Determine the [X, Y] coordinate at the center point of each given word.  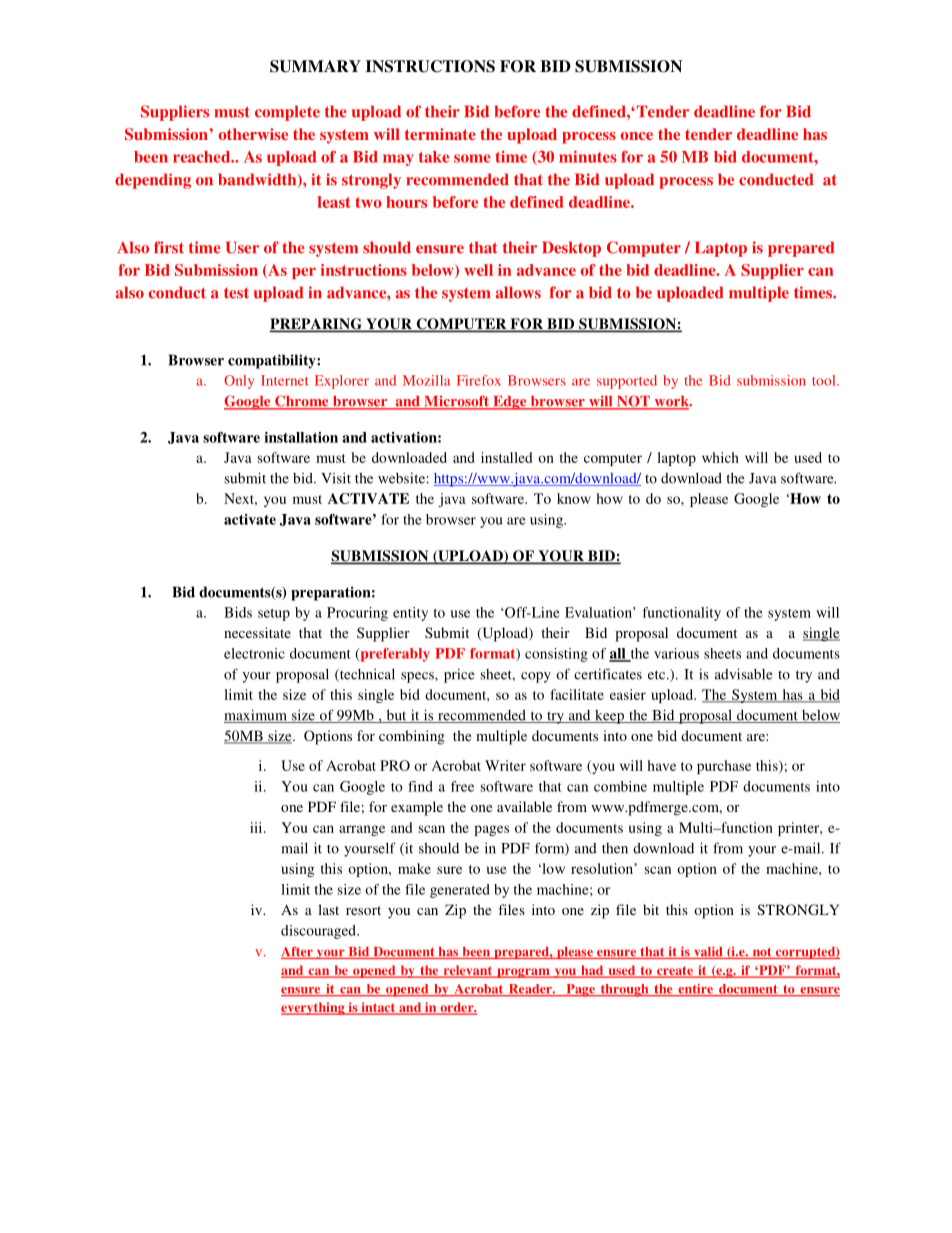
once [637, 136]
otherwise [253, 134]
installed [506, 457]
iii [257, 827]
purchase [724, 767]
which [720, 457]
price [459, 675]
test [236, 293]
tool [825, 380]
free [462, 786]
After [298, 952]
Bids [238, 612]
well [478, 270]
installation [301, 437]
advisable [744, 674]
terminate [440, 134]
